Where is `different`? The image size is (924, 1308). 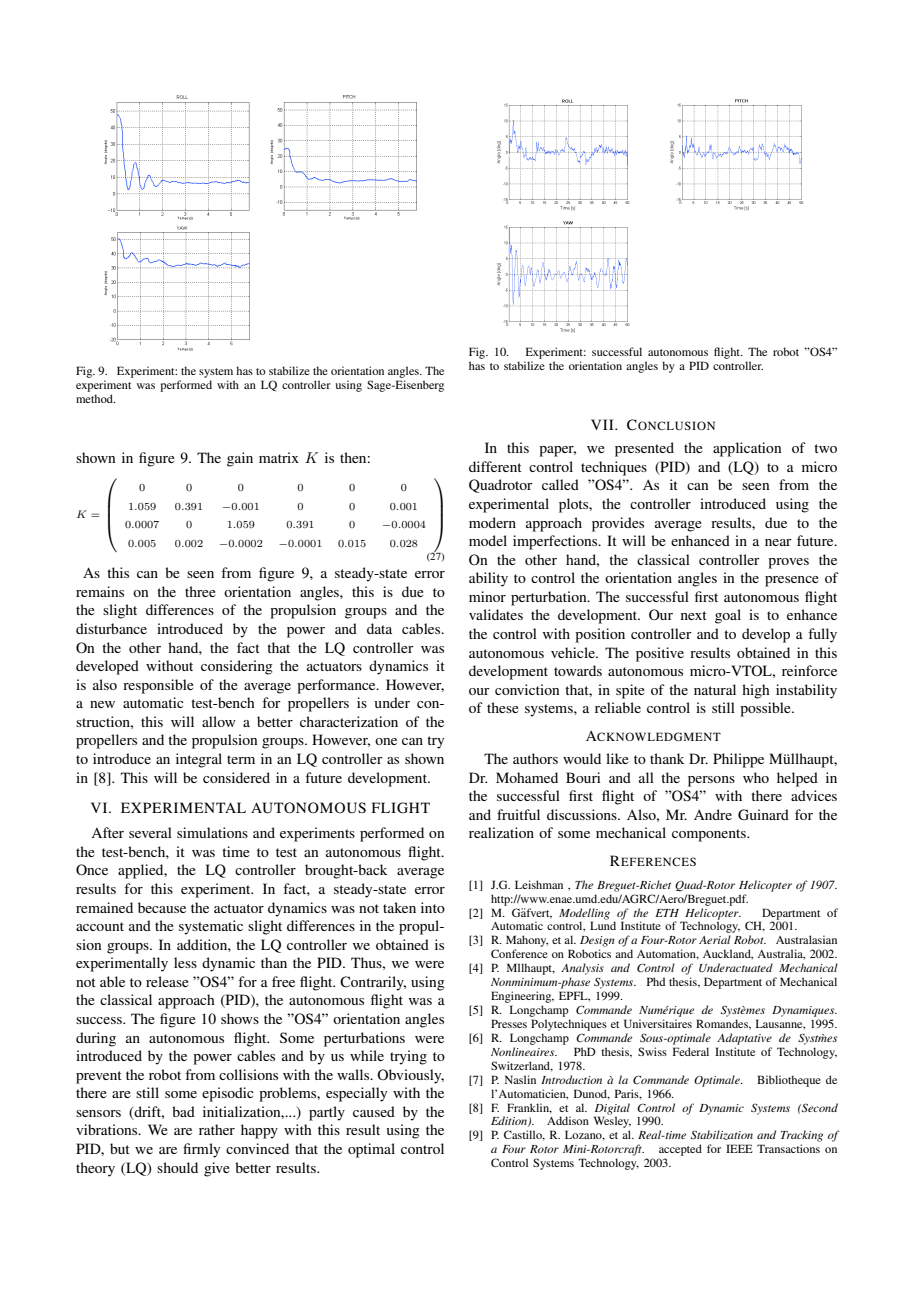
different is located at coordinates (495, 466).
